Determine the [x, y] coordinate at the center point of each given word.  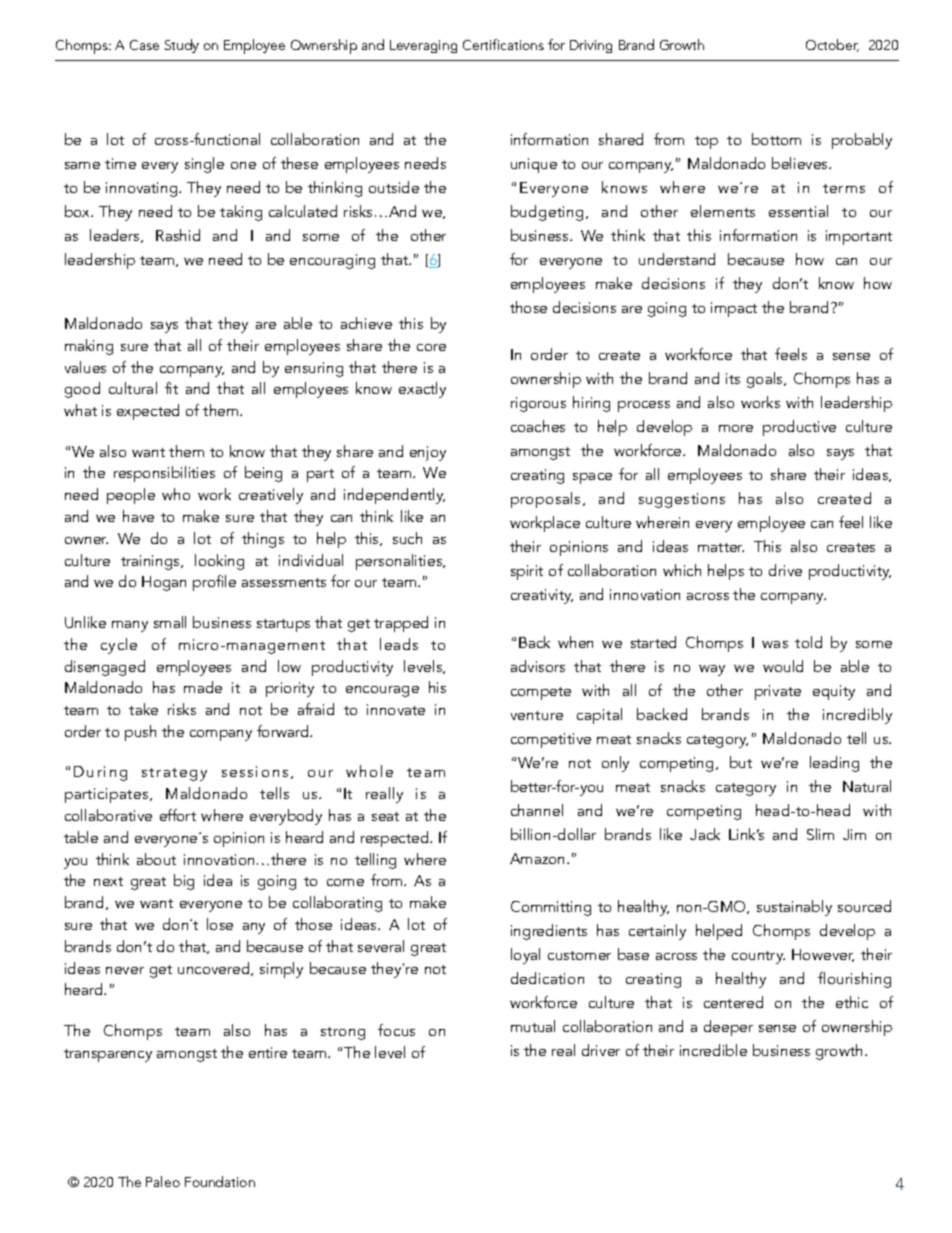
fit [171, 388]
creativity [542, 596]
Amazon [539, 858]
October [832, 45]
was [775, 644]
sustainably [794, 908]
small [170, 622]
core [431, 347]
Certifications [503, 44]
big [184, 882]
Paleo [163, 1181]
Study [182, 46]
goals [766, 380]
